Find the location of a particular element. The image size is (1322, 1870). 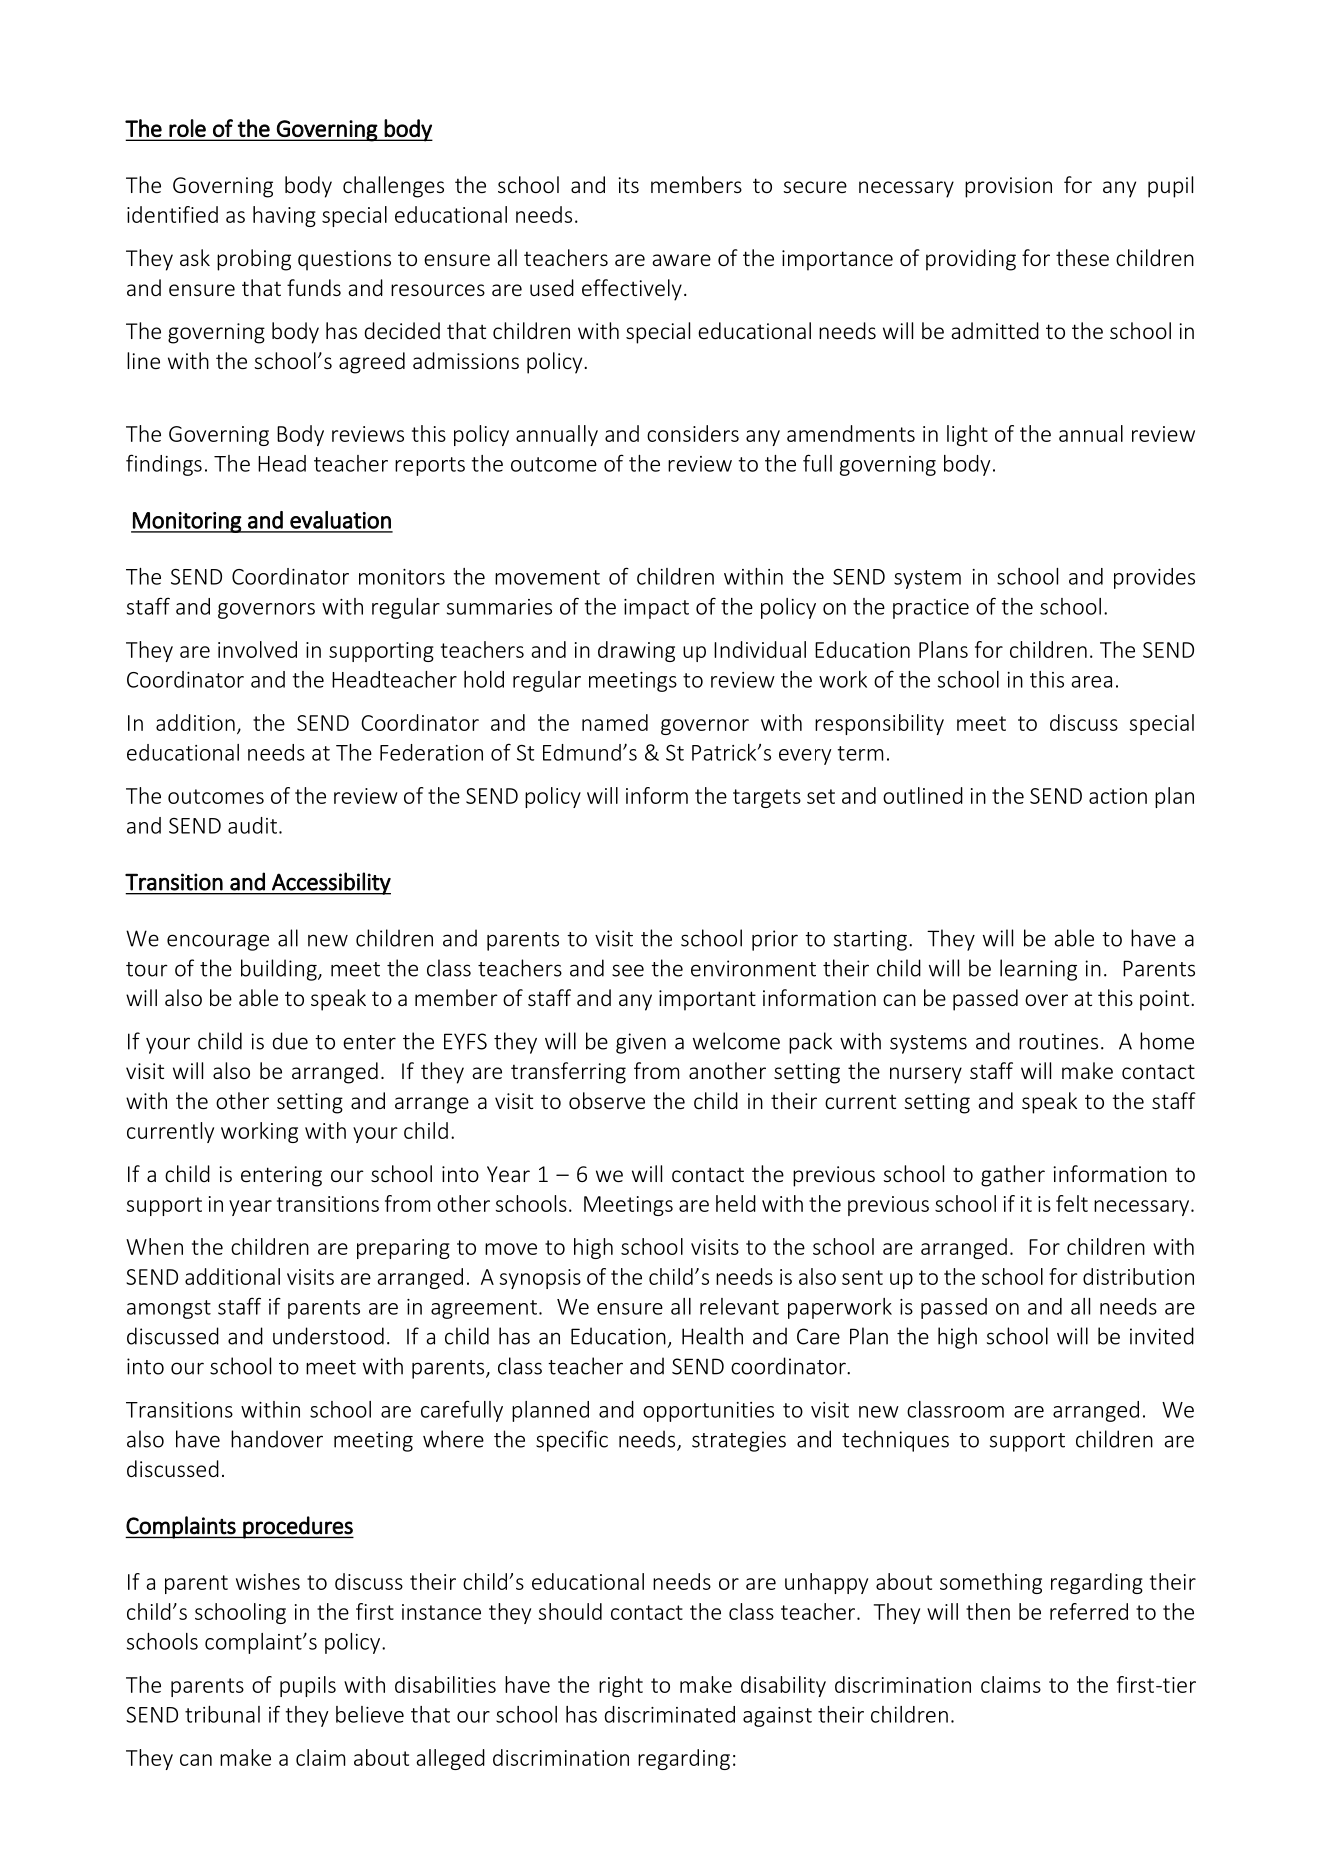

discriminated is located at coordinates (669, 1714).
